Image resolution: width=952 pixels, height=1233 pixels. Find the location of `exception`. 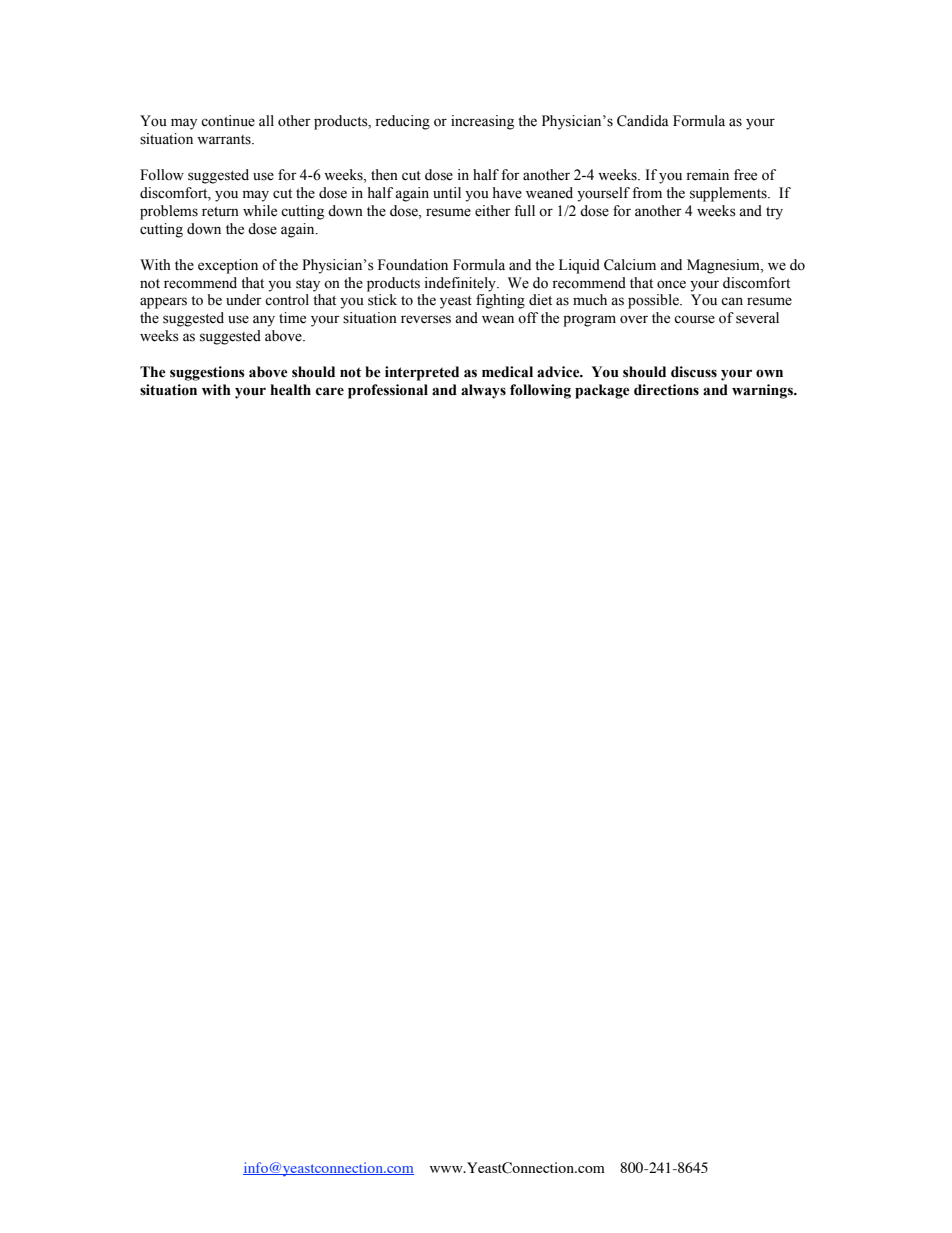

exception is located at coordinates (228, 266).
